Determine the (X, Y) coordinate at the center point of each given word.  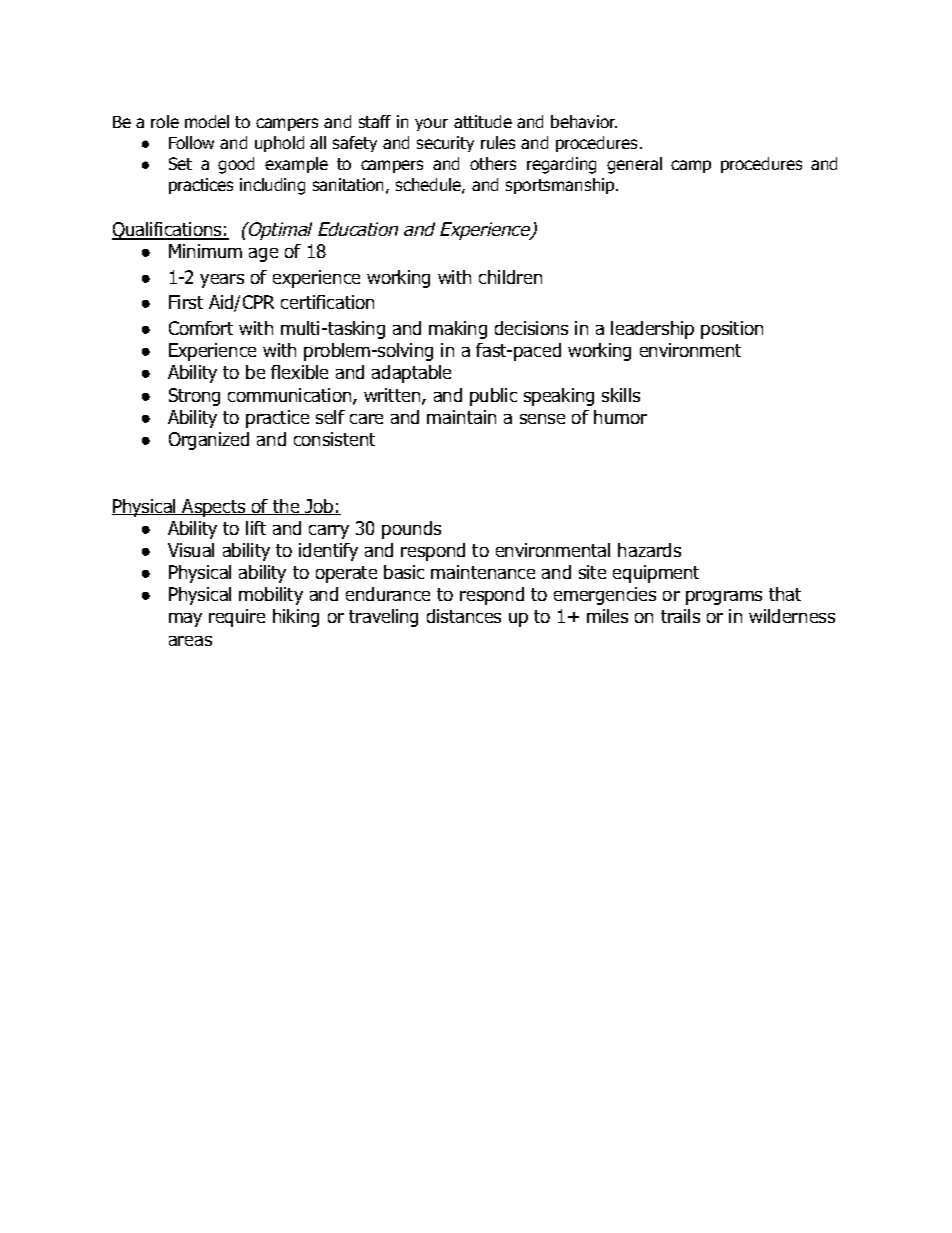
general (634, 165)
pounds (411, 530)
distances (464, 616)
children (510, 277)
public (493, 397)
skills (621, 395)
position (732, 330)
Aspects (214, 508)
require (237, 618)
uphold (279, 144)
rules (498, 142)
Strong (194, 397)
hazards (649, 550)
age (263, 255)
